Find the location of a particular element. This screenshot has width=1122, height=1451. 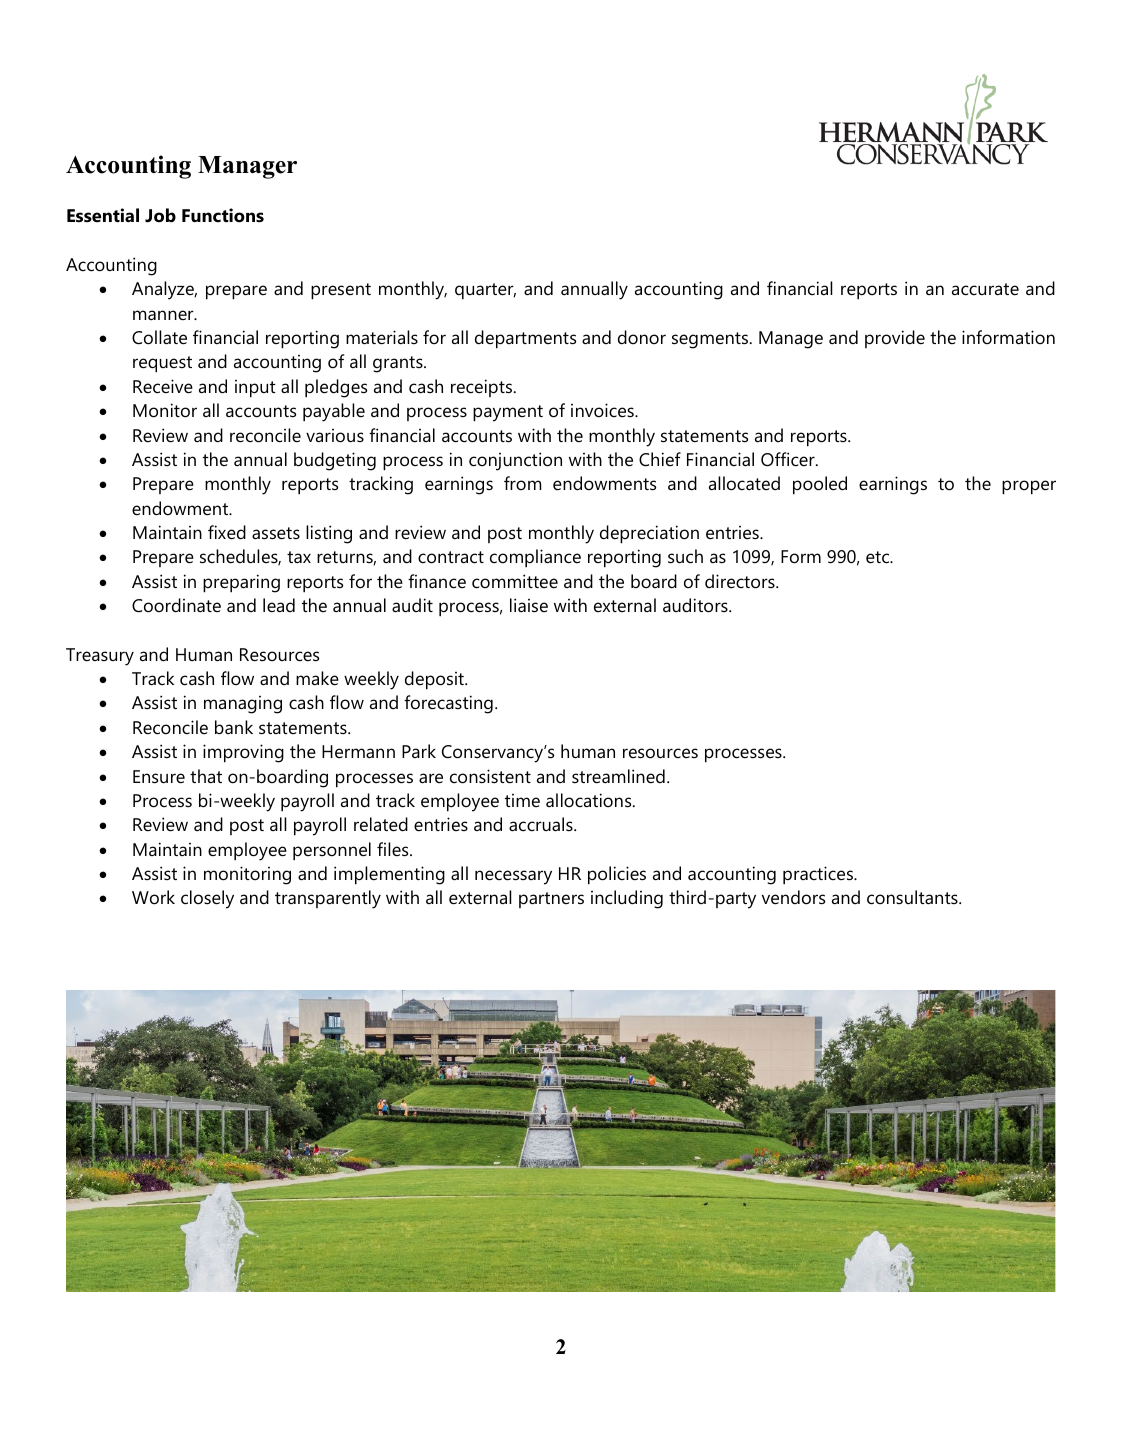

necessary is located at coordinates (513, 877).
